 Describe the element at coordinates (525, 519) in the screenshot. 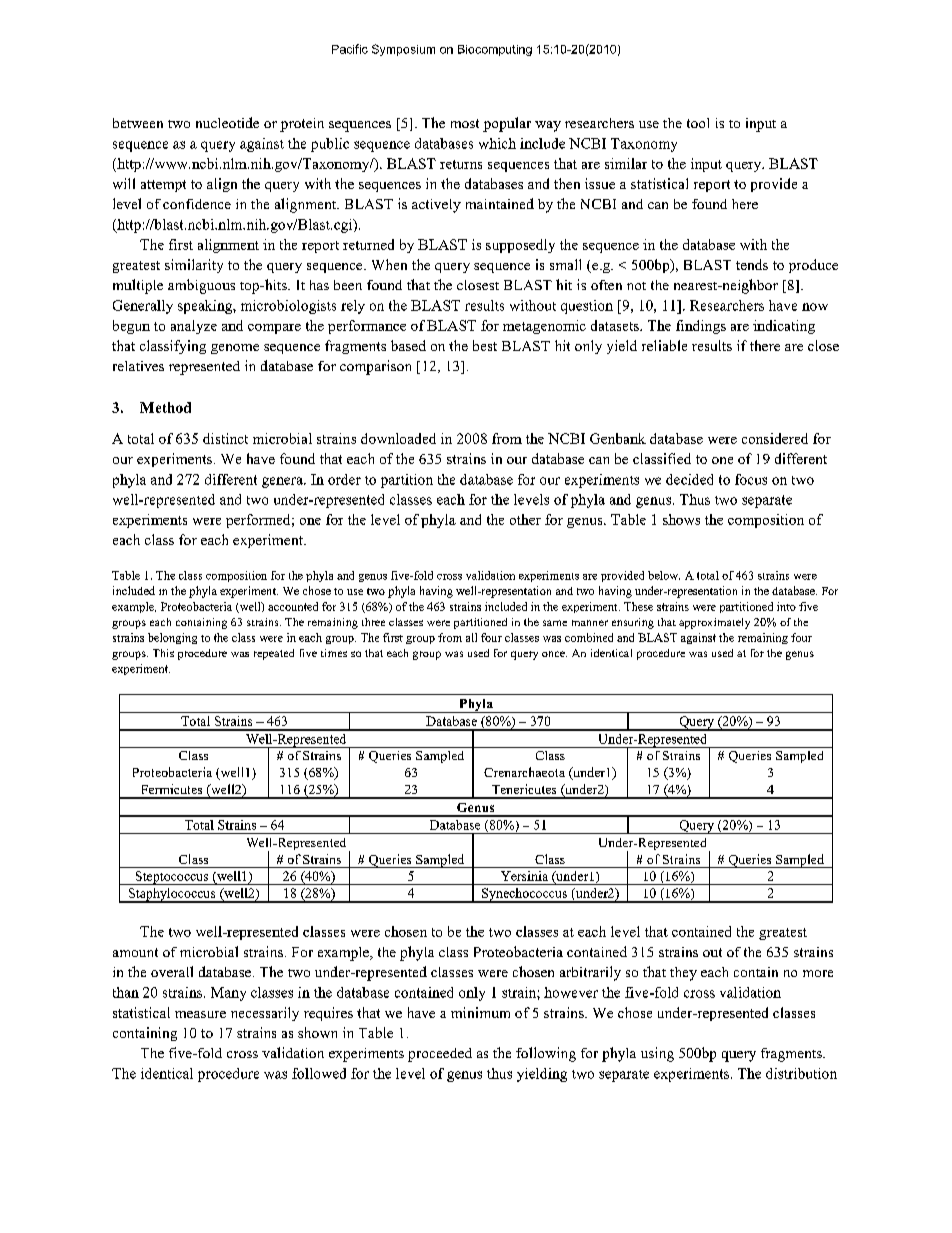

I see `other` at that location.
